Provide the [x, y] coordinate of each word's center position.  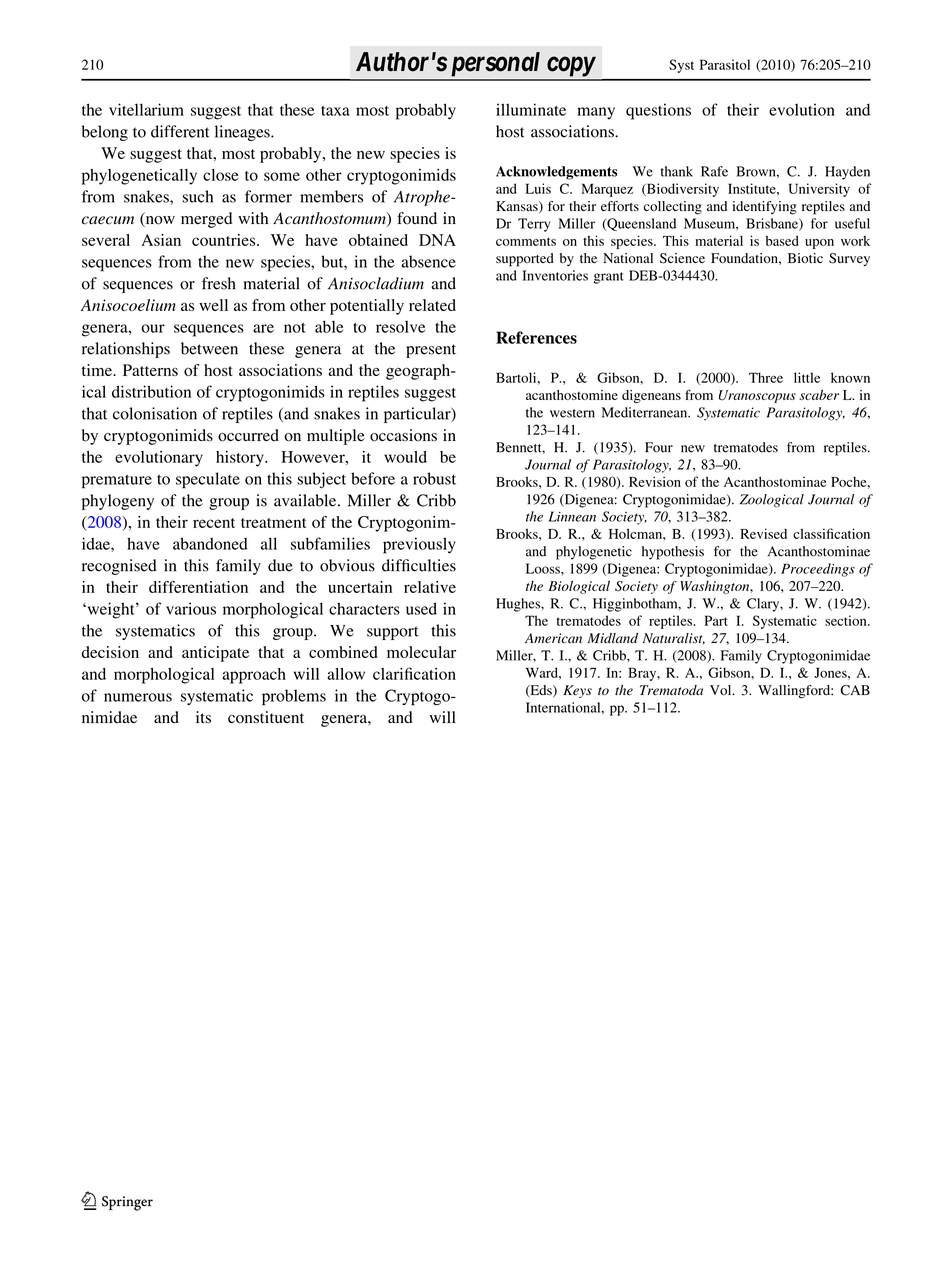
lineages [243, 133]
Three [766, 377]
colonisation [155, 413]
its [203, 717]
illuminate [531, 109]
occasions [403, 435]
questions [658, 111]
